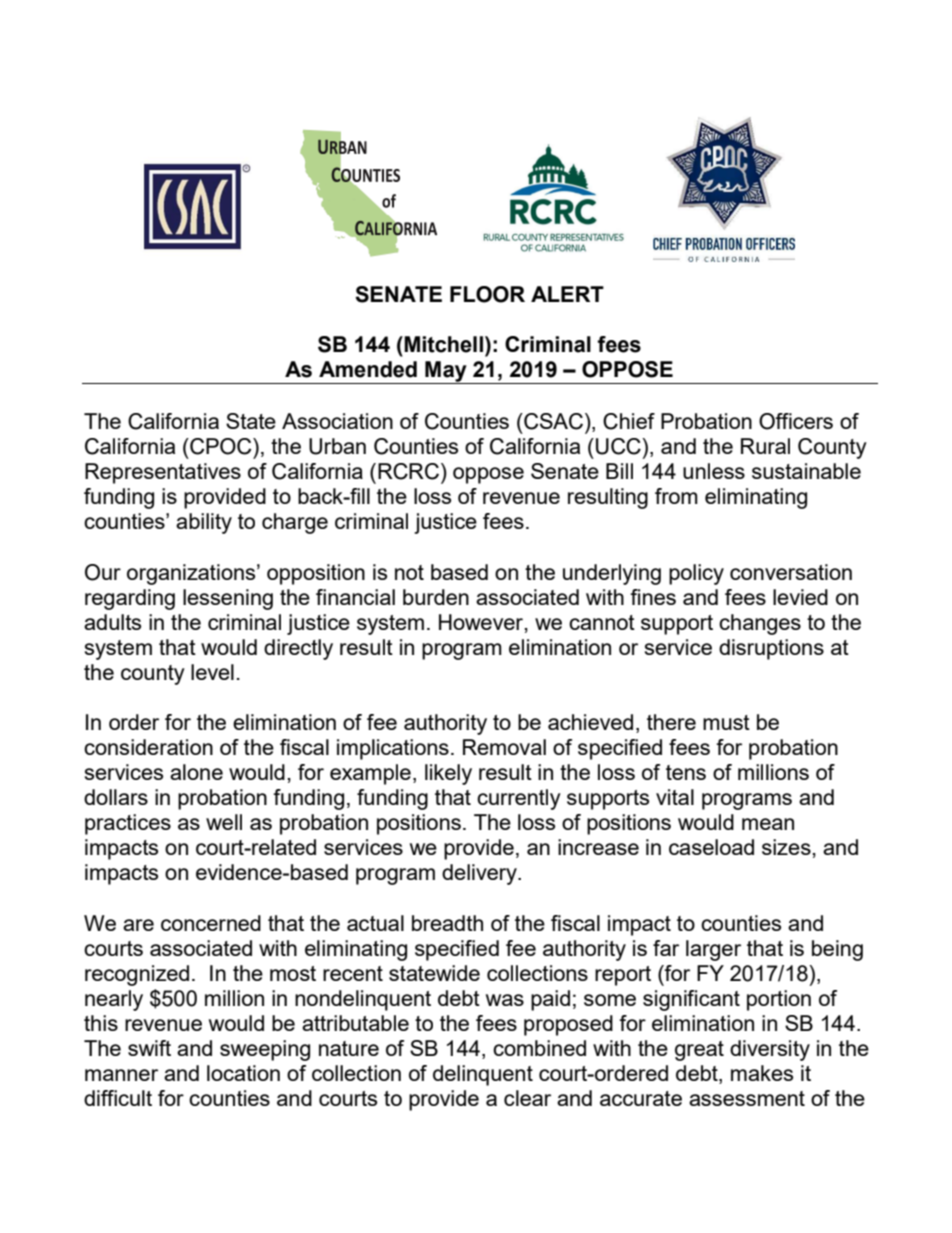 The image size is (952, 1233). Describe the element at coordinates (768, 824) in the document. I see `mean` at that location.
